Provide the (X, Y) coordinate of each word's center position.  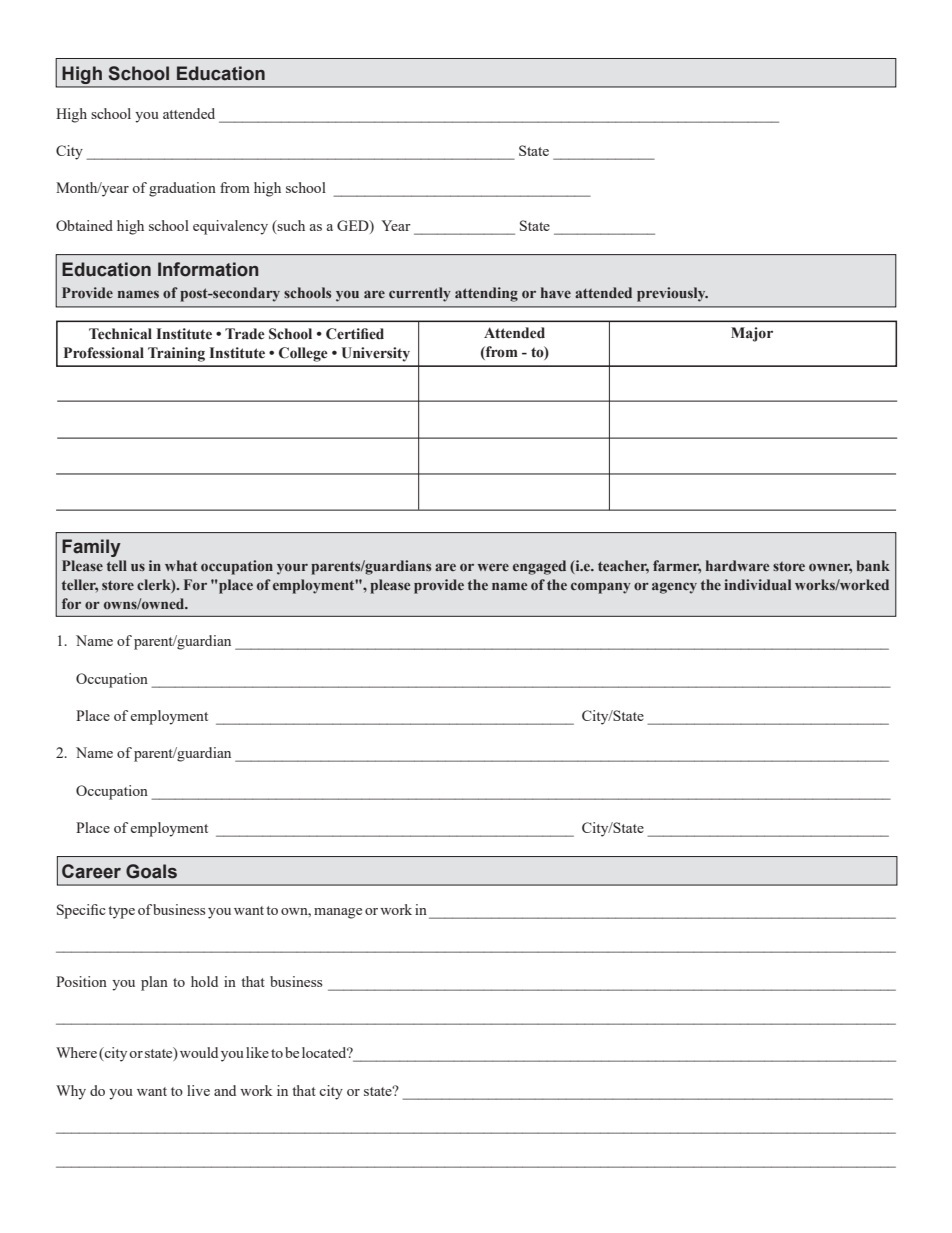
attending (486, 294)
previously (672, 294)
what (181, 565)
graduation (182, 189)
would (199, 1052)
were (493, 567)
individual (757, 584)
